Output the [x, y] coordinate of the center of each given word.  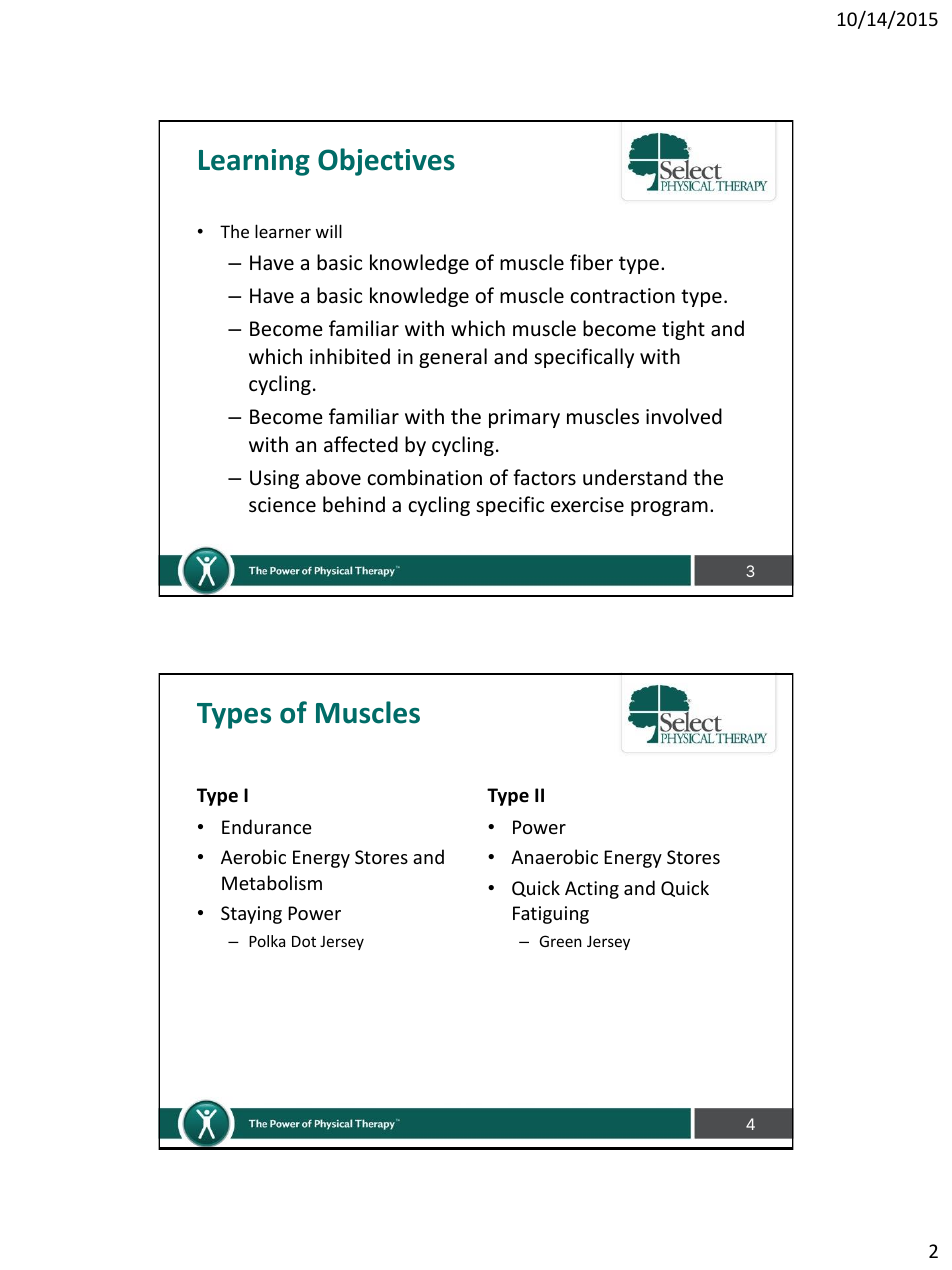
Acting [592, 890]
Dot [304, 941]
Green [560, 941]
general [453, 358]
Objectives [386, 162]
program [669, 508]
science [282, 505]
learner [283, 231]
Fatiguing [551, 915]
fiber [591, 262]
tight [683, 330]
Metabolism [272, 882]
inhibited [350, 356]
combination [424, 477]
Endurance [267, 826]
